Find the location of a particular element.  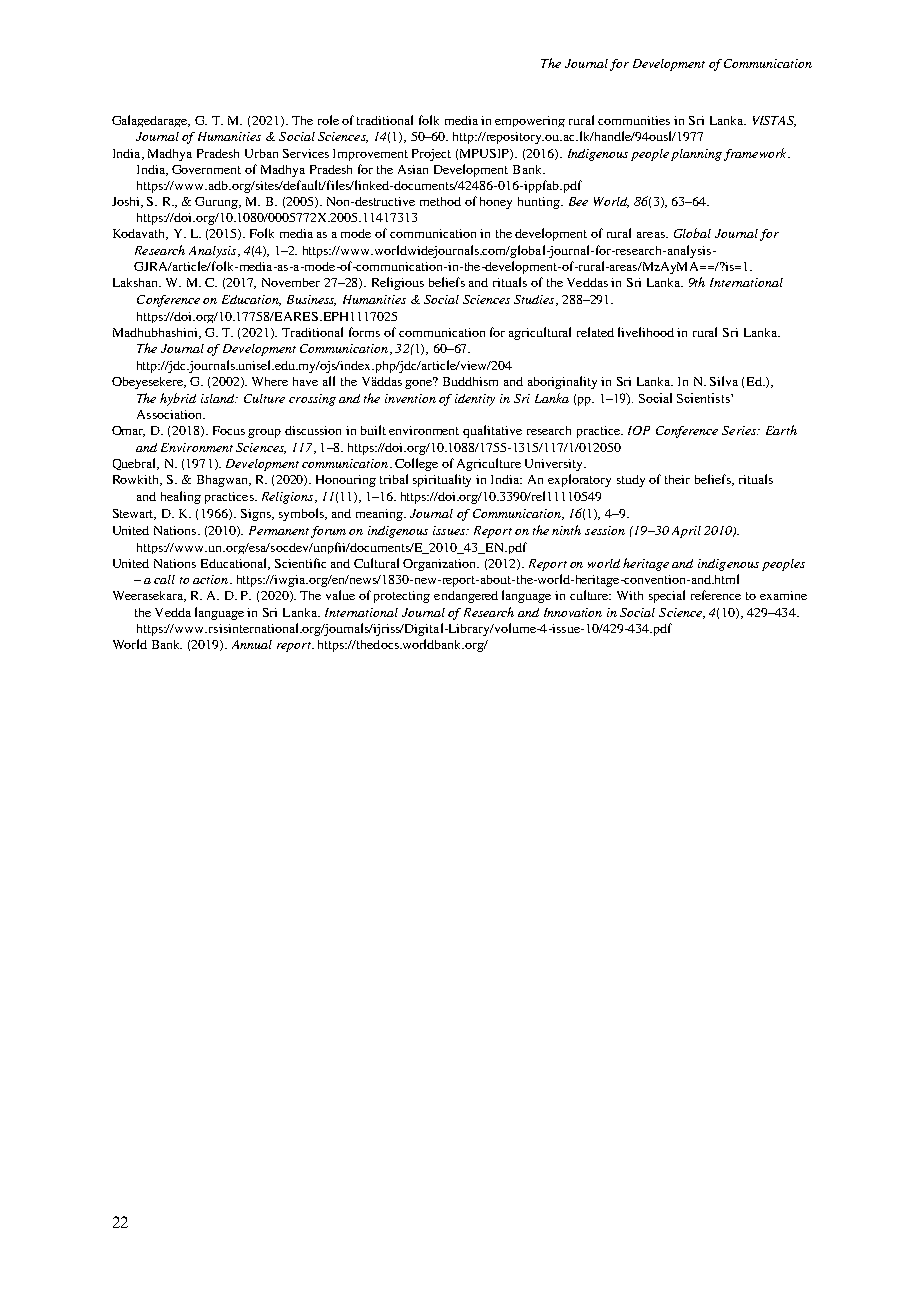

Urban is located at coordinates (261, 153).
